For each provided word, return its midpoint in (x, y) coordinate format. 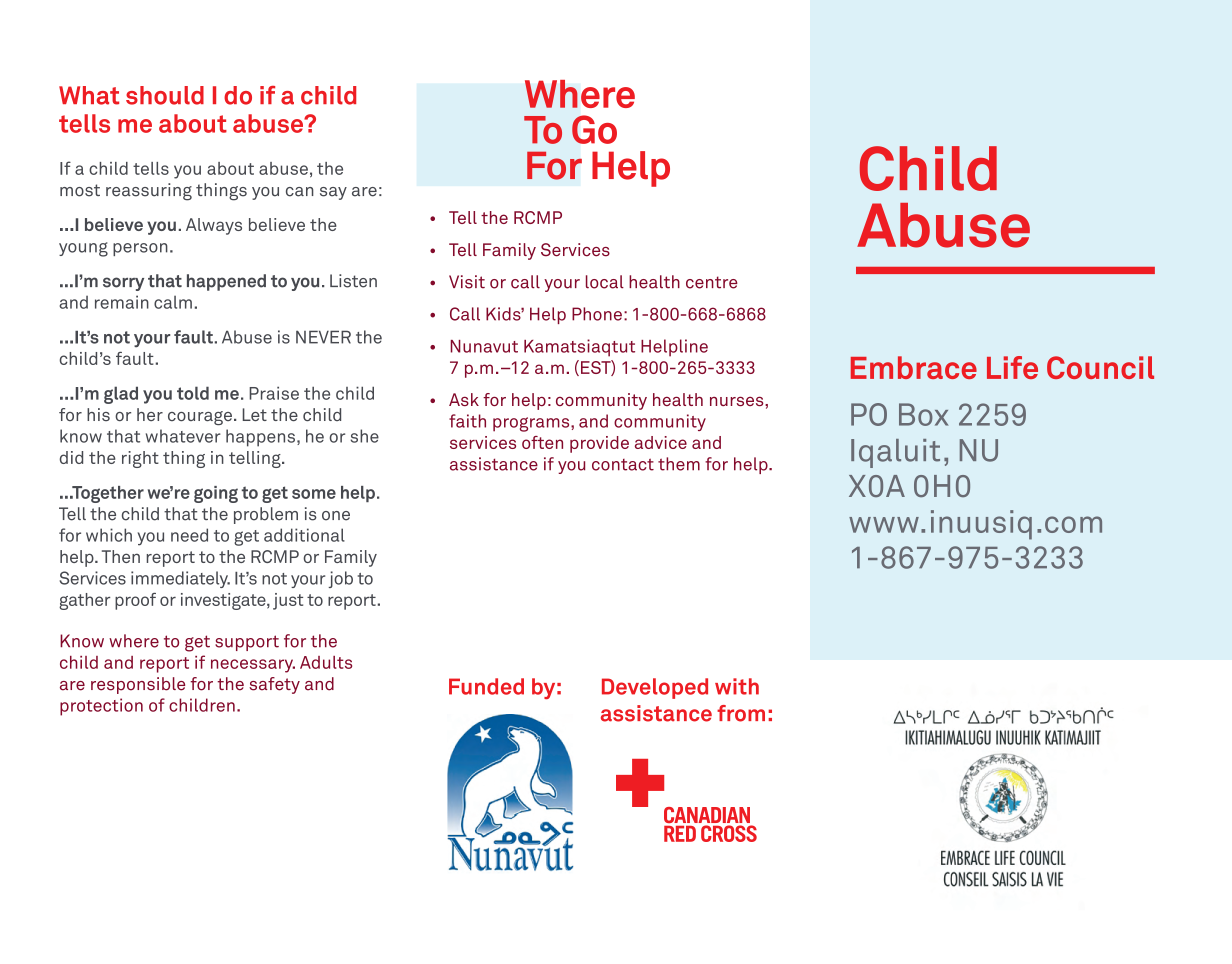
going (216, 494)
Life (1012, 367)
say (333, 193)
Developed (655, 688)
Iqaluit (895, 453)
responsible (138, 685)
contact (623, 465)
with (737, 686)
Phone (597, 314)
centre (712, 282)
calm (173, 302)
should (165, 95)
